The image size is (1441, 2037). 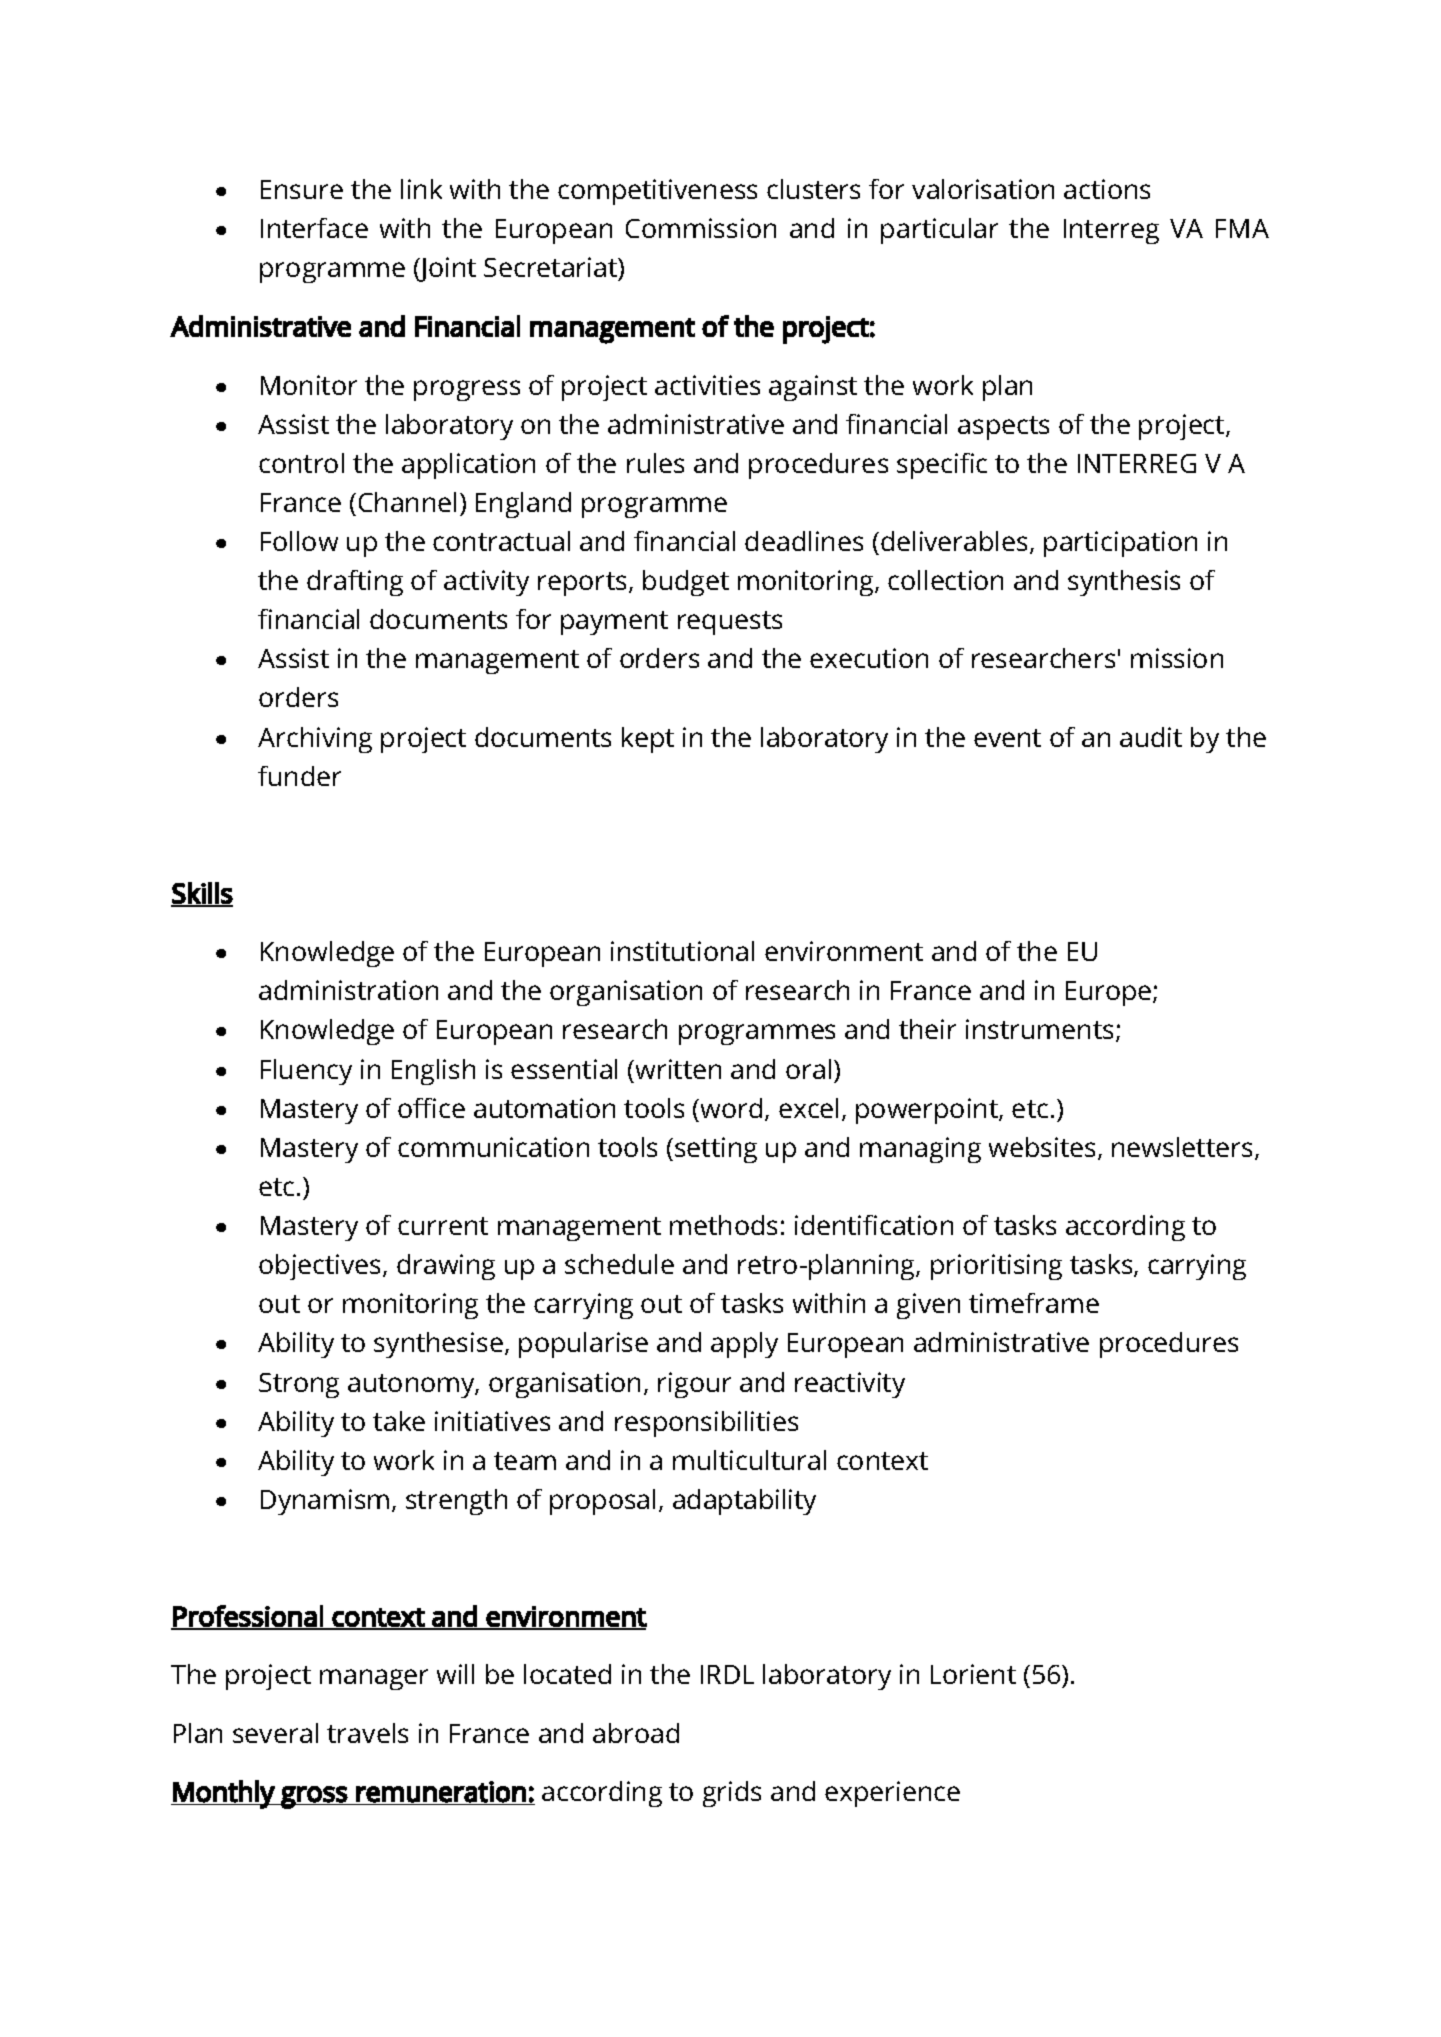 What do you see at coordinates (348, 990) in the page?
I see `administration` at bounding box center [348, 990].
